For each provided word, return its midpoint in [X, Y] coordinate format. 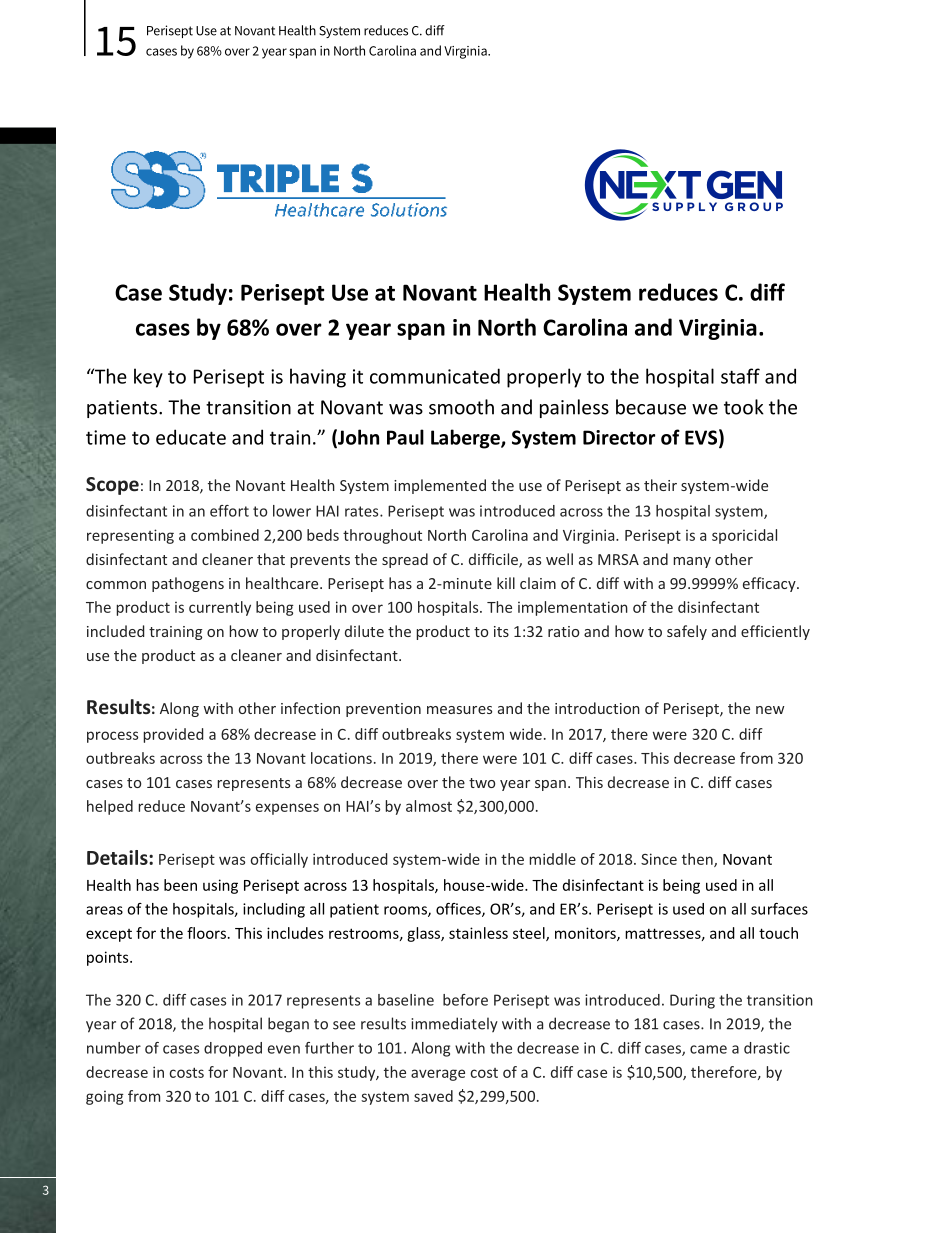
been [180, 885]
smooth [461, 407]
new [770, 710]
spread [405, 560]
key [148, 378]
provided [173, 735]
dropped [233, 1049]
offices [459, 910]
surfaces [779, 909]
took [744, 407]
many [692, 562]
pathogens [188, 584]
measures [459, 710]
